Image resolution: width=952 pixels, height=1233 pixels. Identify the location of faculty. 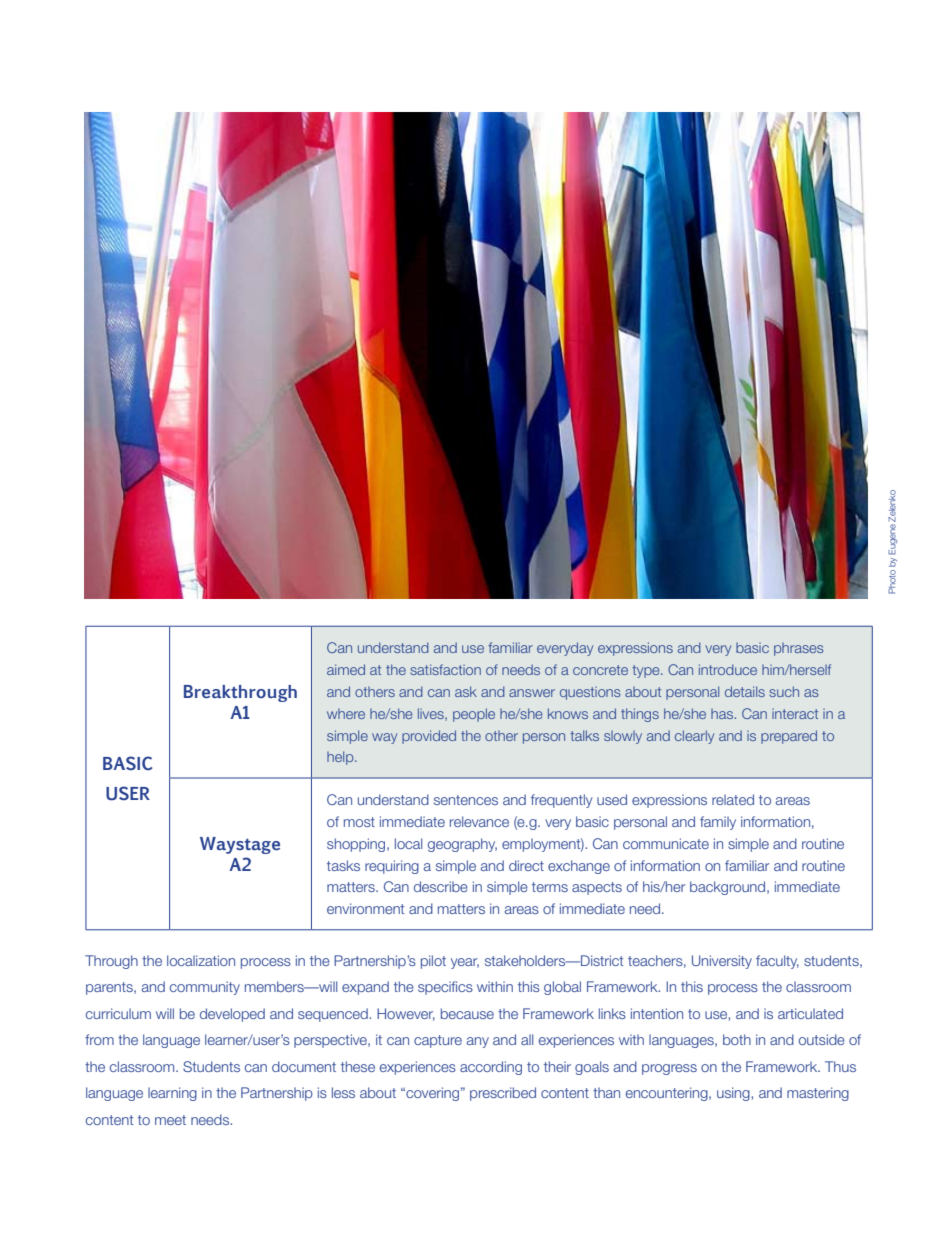
(777, 962).
